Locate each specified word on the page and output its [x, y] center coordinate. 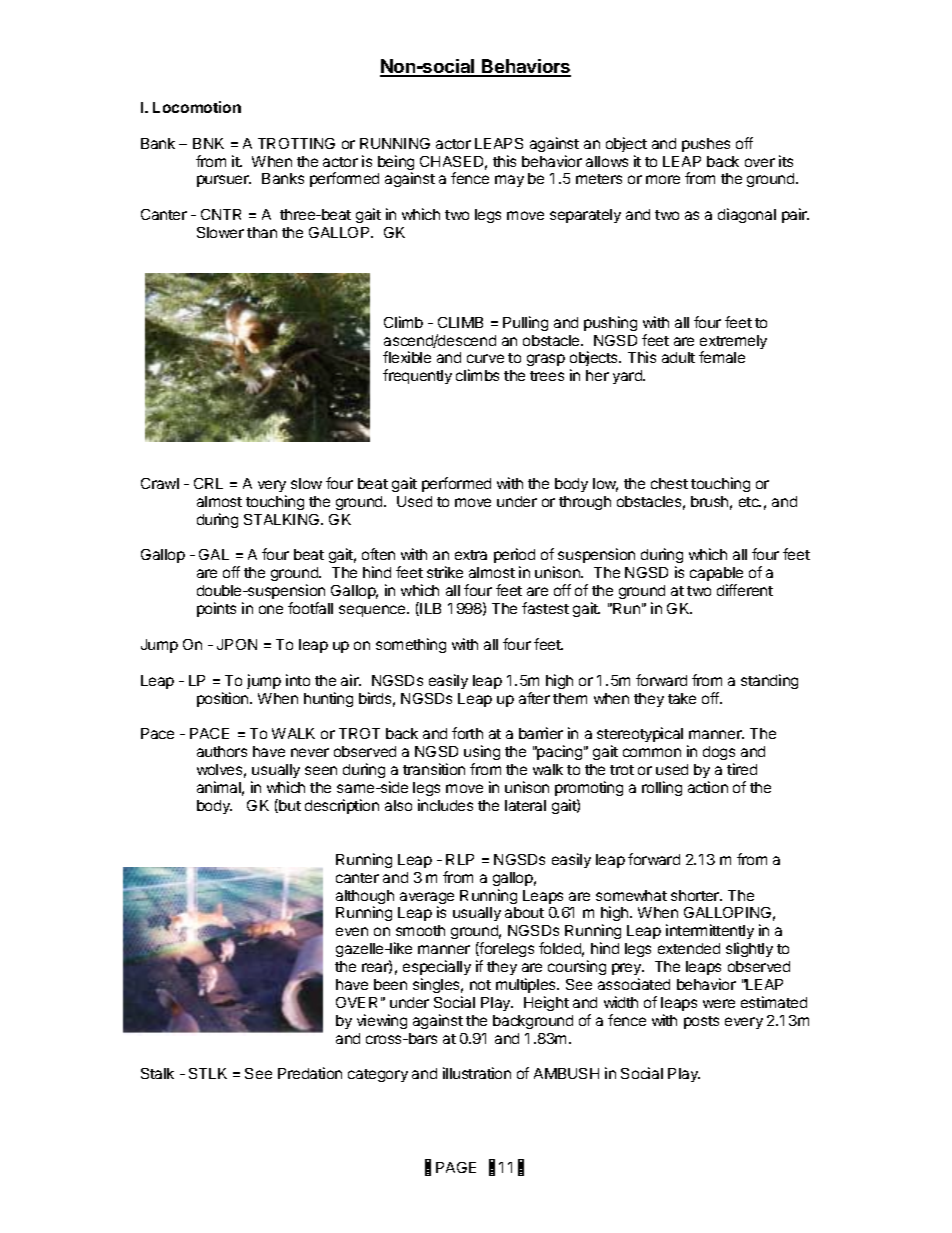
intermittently [710, 933]
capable [716, 574]
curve [485, 358]
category [378, 1075]
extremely [733, 343]
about [524, 912]
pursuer [224, 181]
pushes [706, 145]
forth [467, 733]
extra [471, 555]
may [509, 181]
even [352, 931]
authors [222, 751]
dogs [719, 755]
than [262, 232]
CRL [208, 483]
